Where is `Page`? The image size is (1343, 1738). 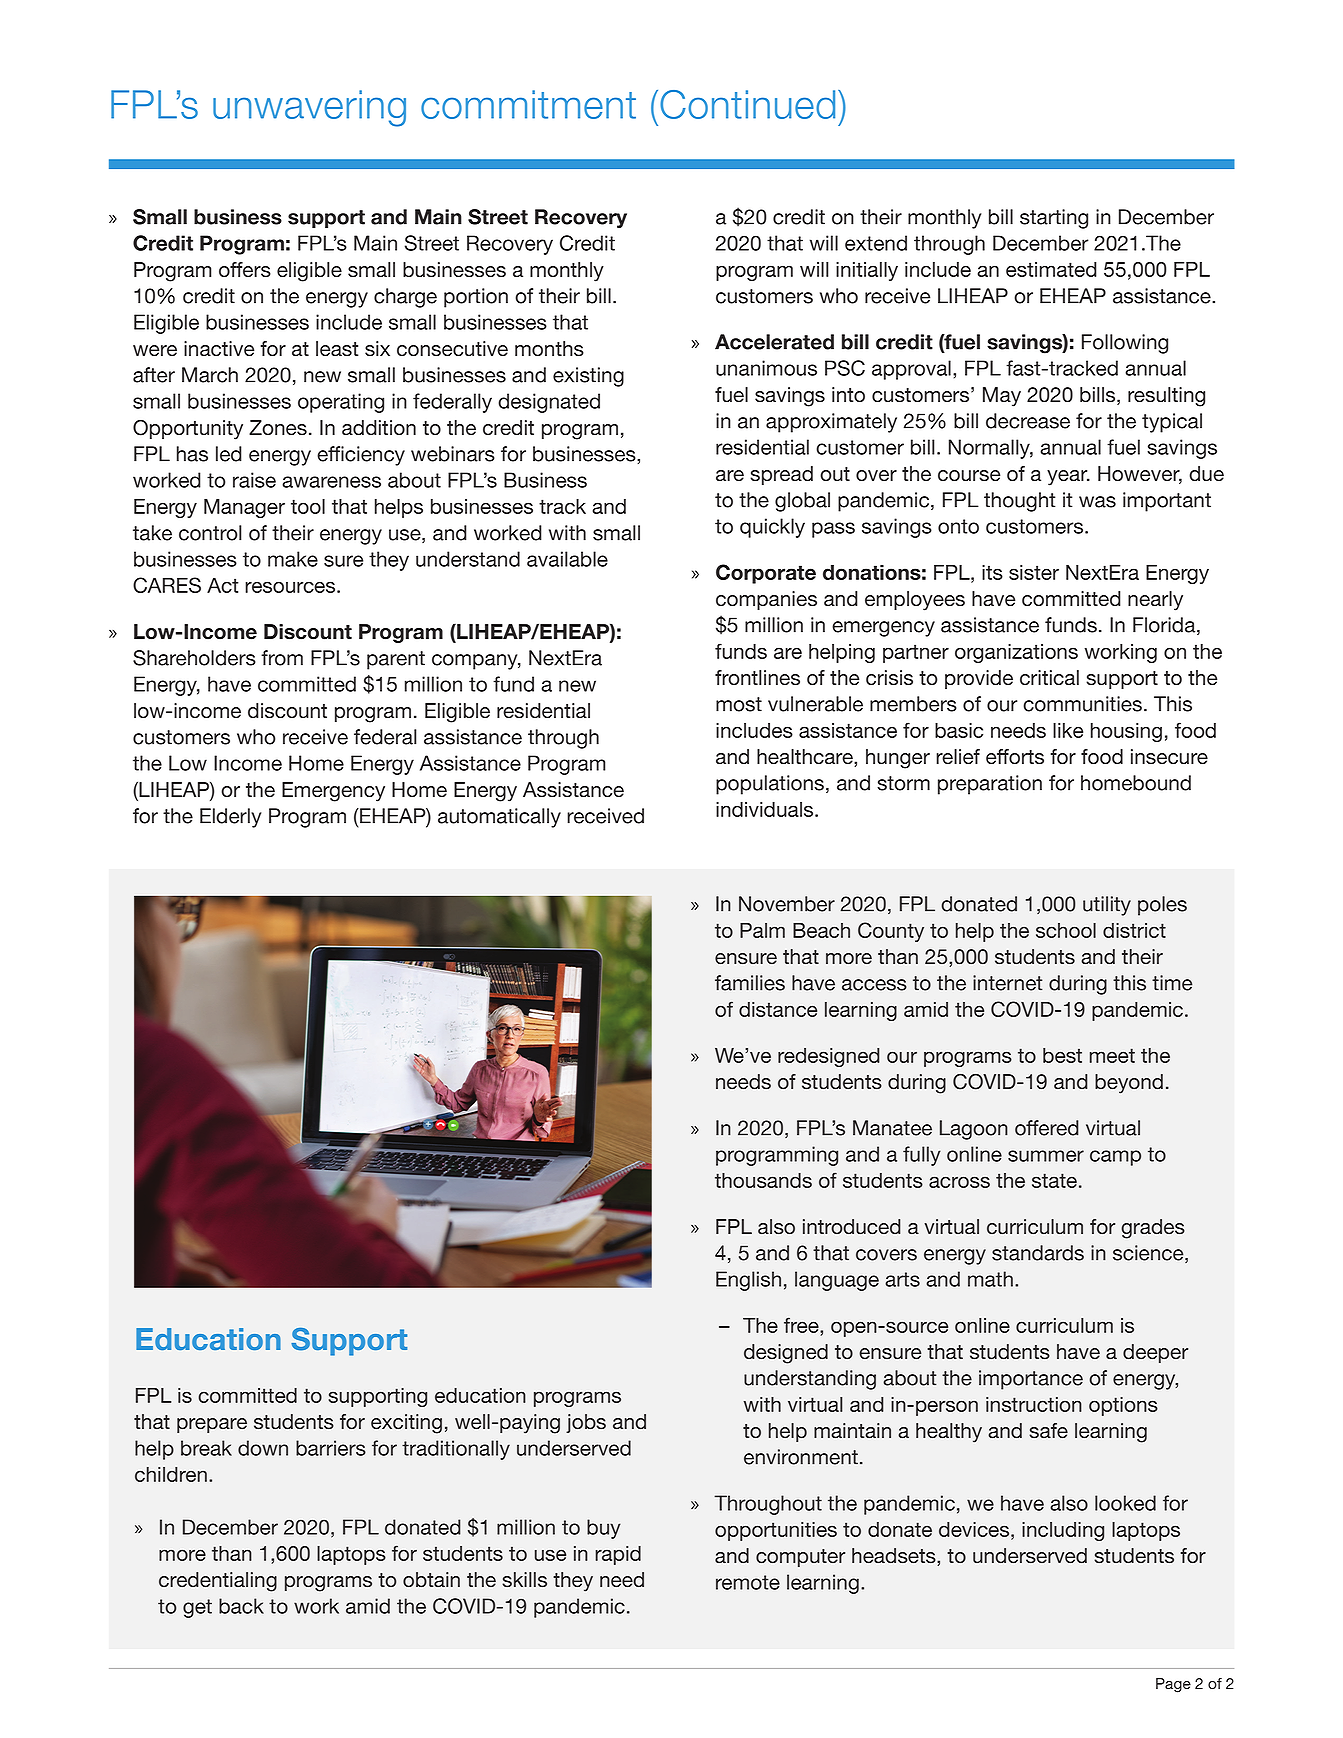 Page is located at coordinates (1173, 1685).
